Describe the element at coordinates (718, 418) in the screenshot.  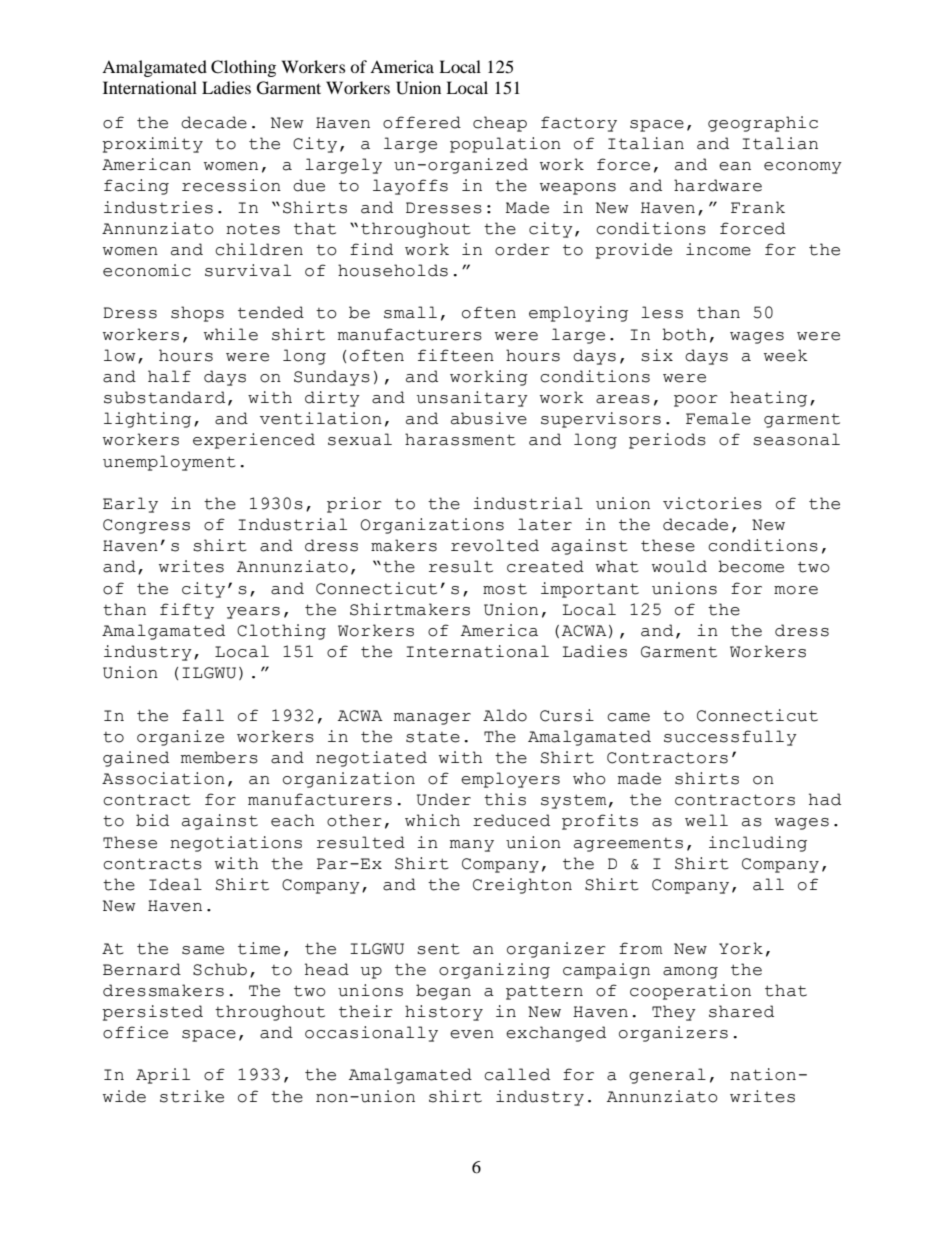
I see `Female` at that location.
